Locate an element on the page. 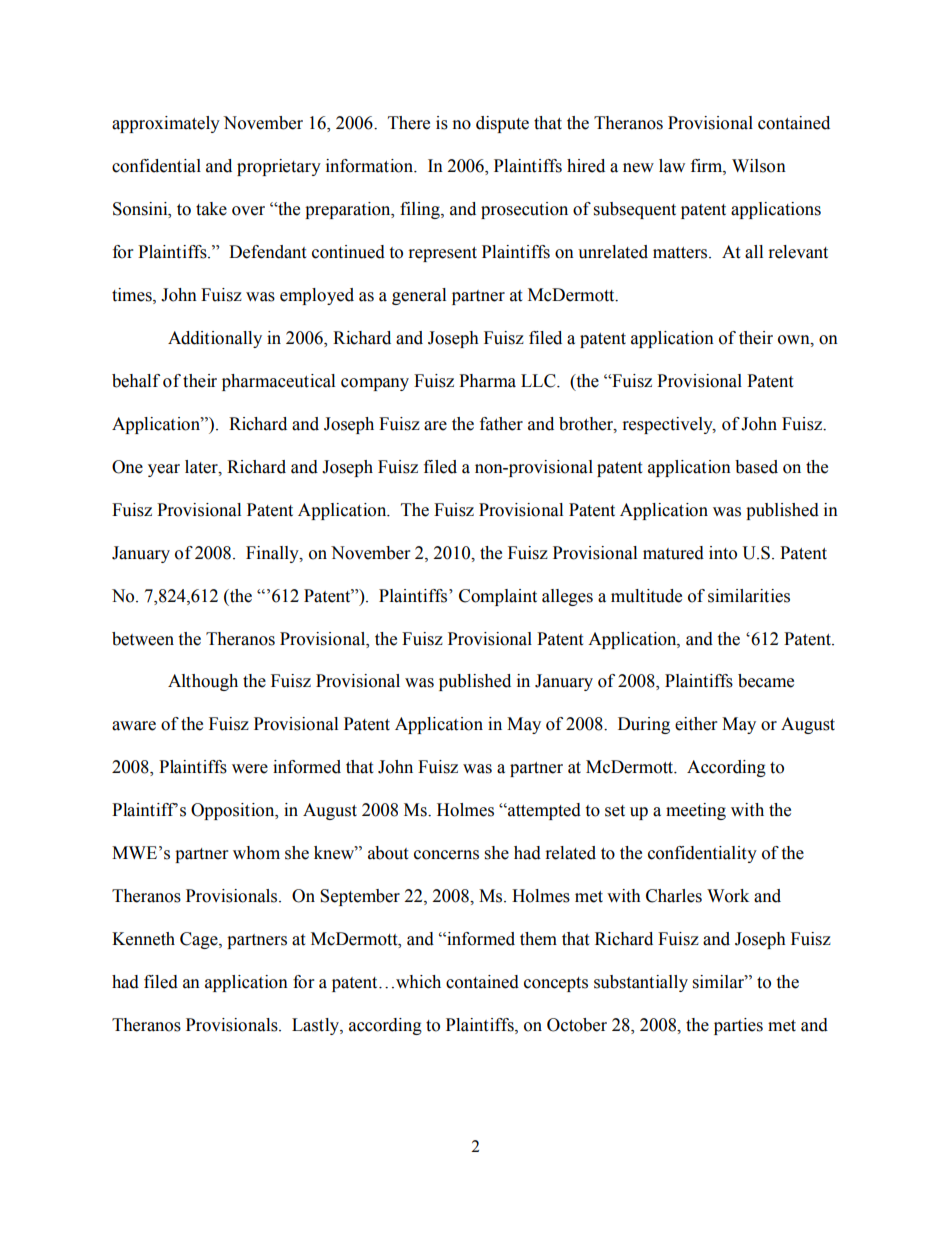 This document has height=1233, width=952. dispute is located at coordinates (502, 124).
